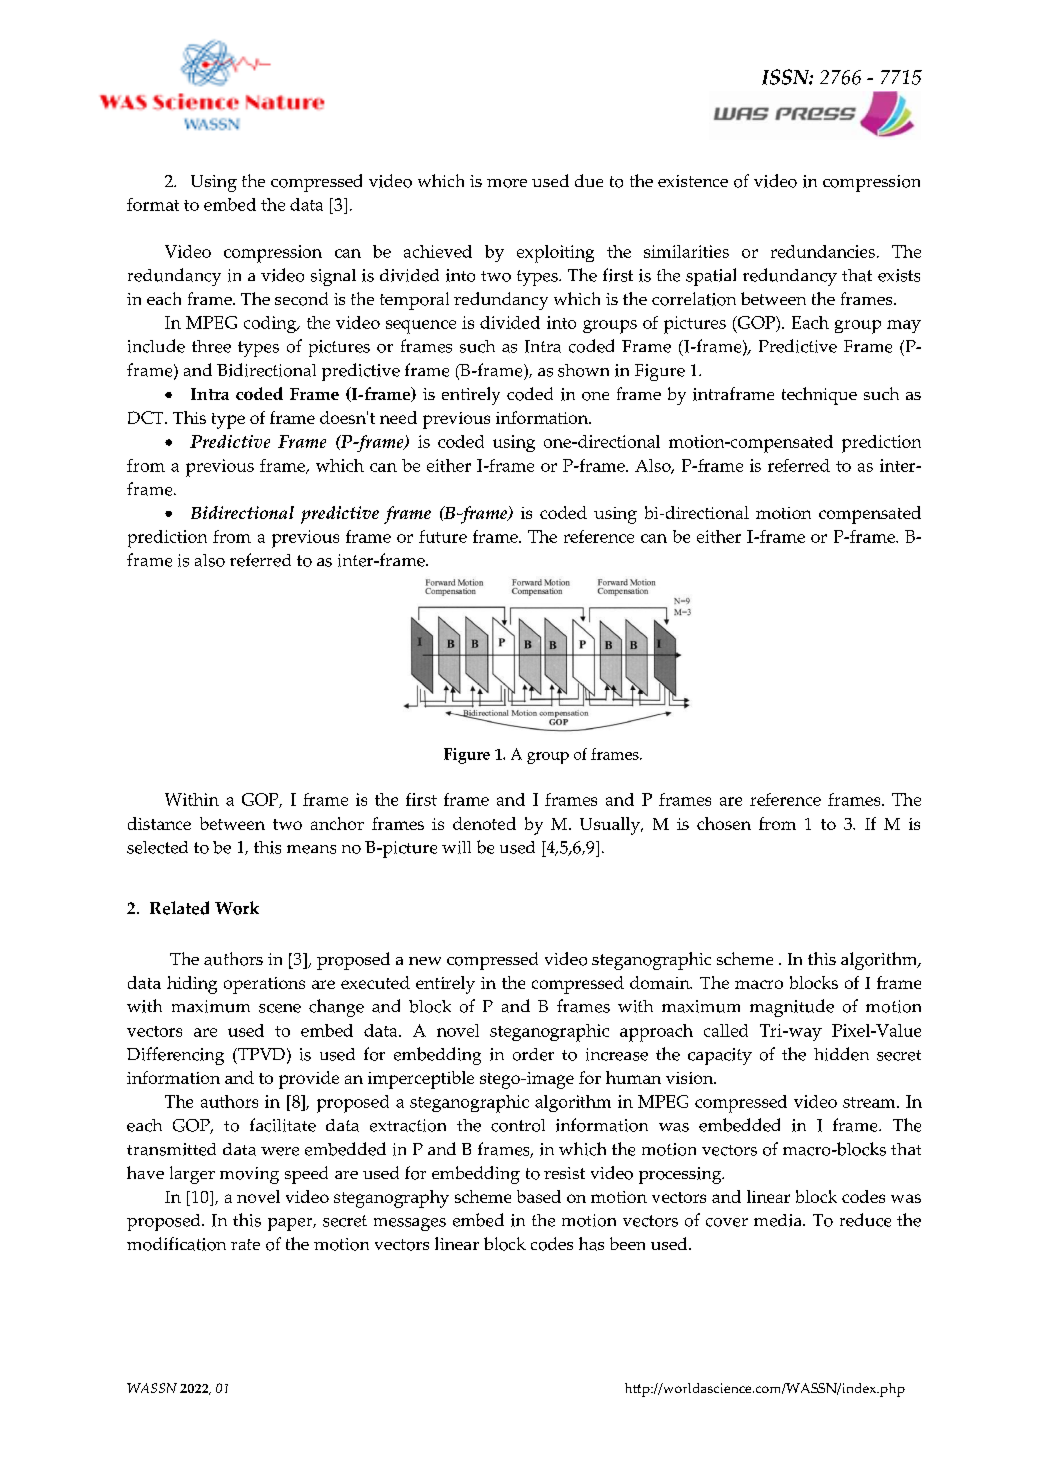 This image has width=1048, height=1483. Describe the element at coordinates (333, 277) in the image. I see `signal` at that location.
